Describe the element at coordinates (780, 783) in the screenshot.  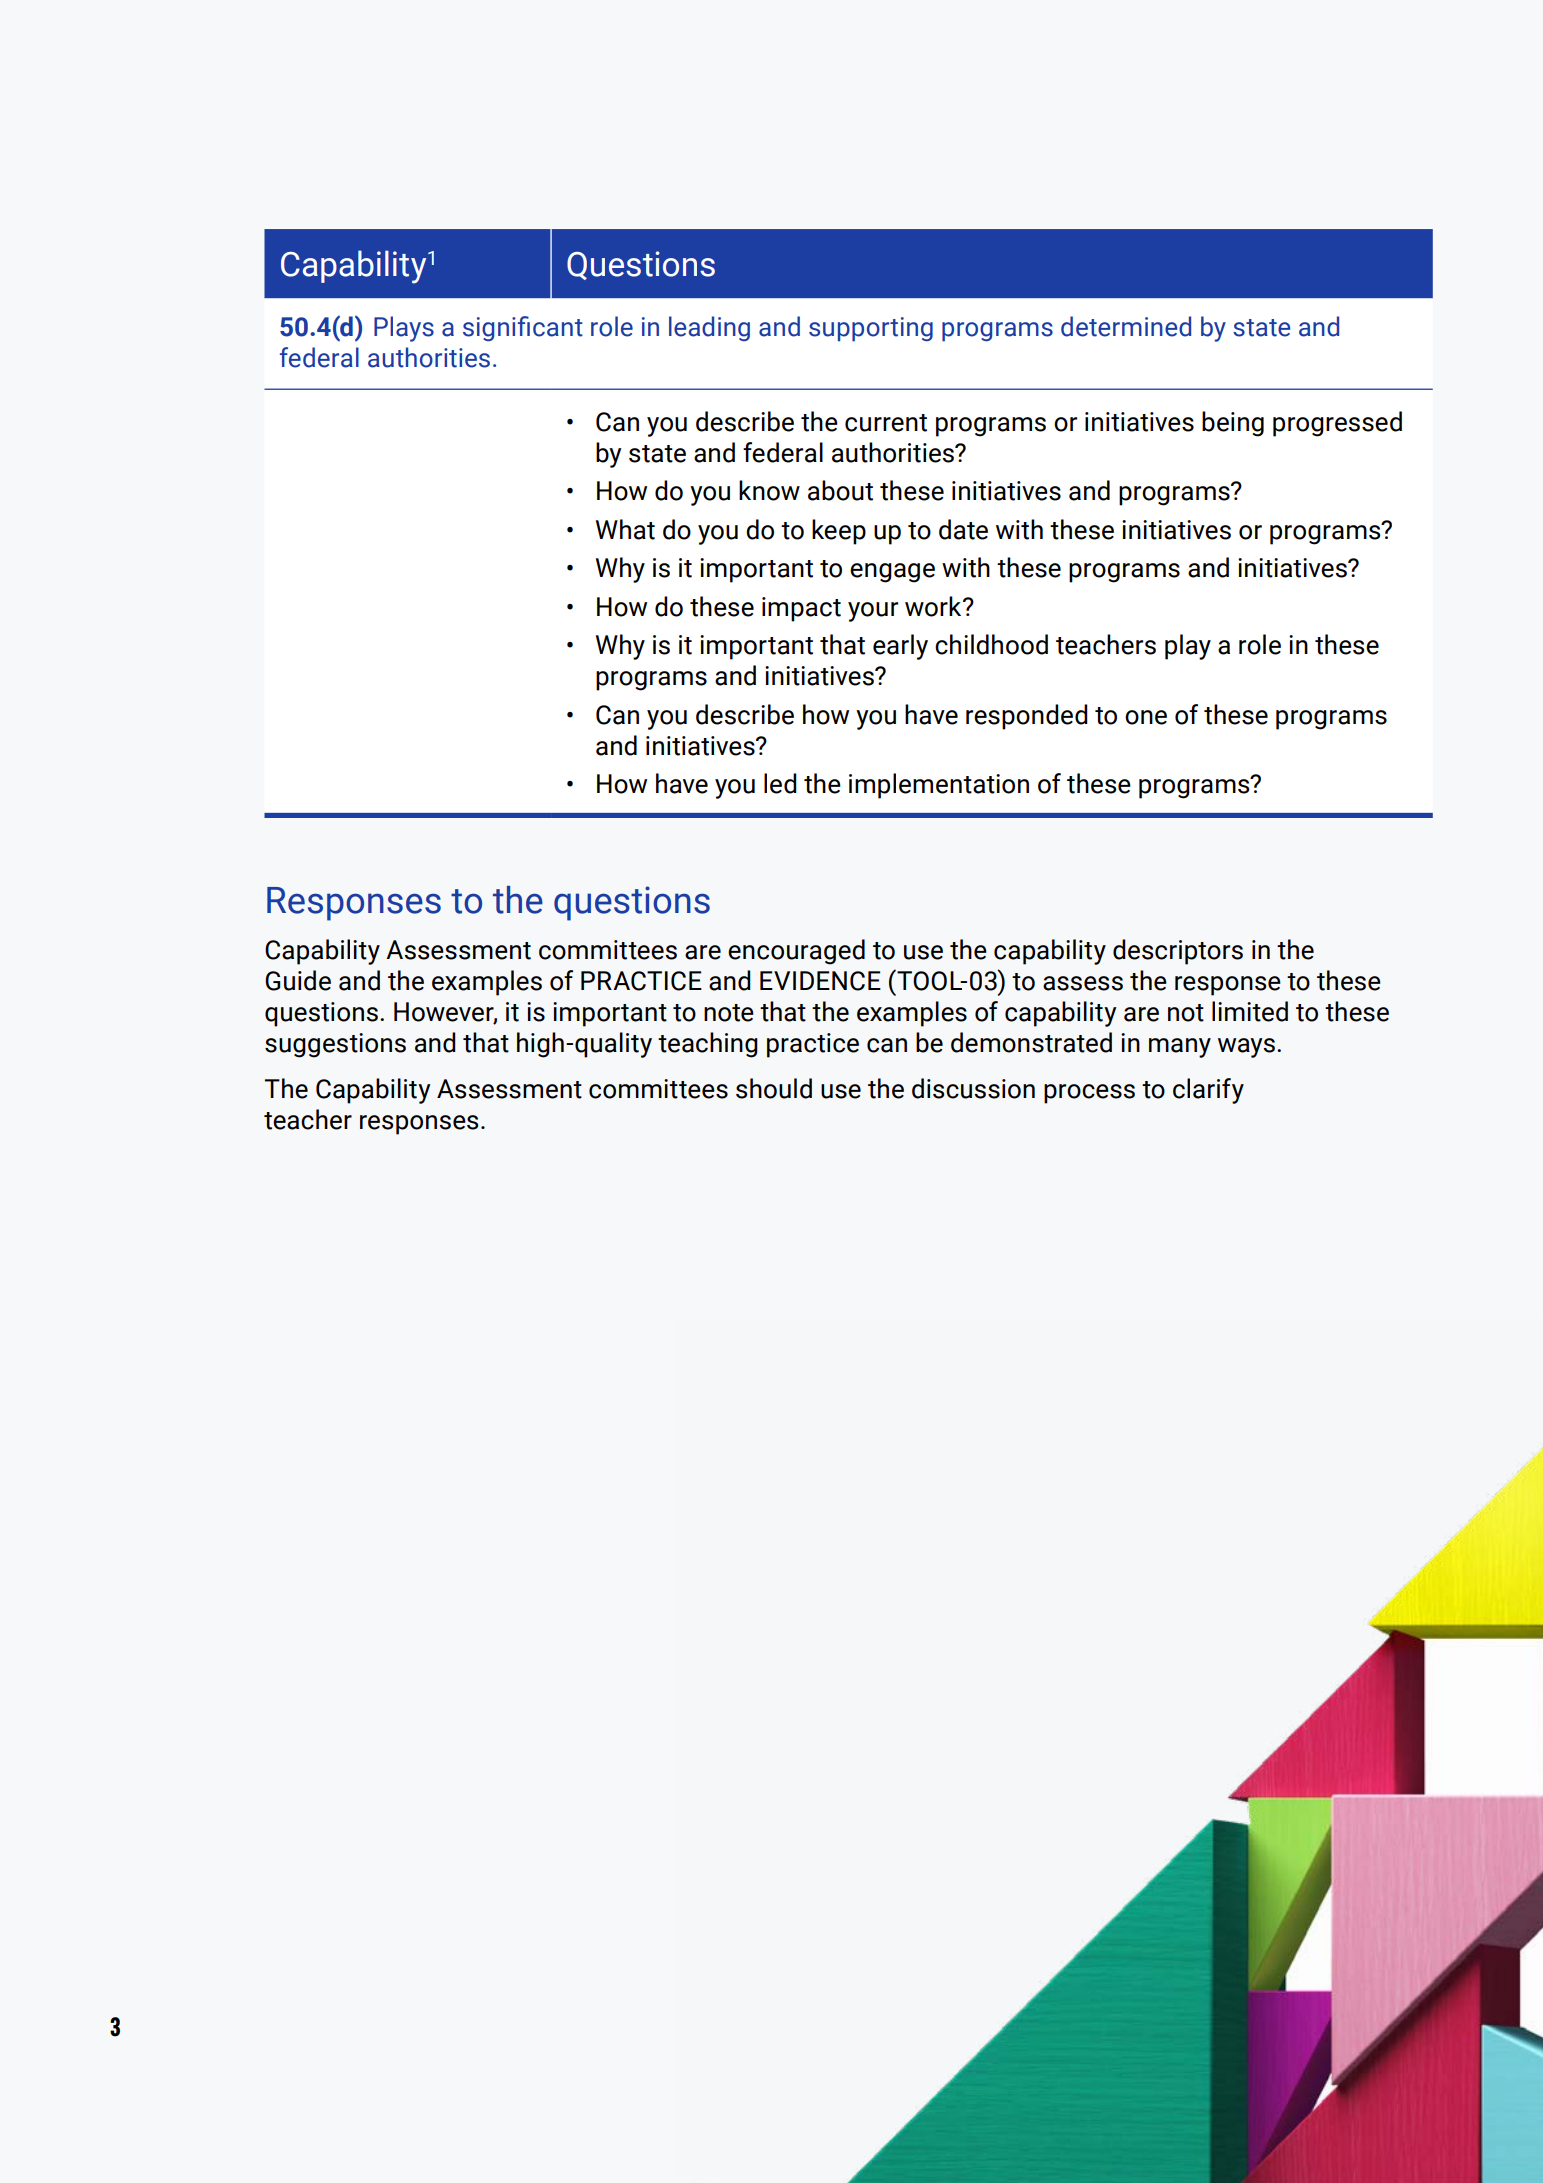
I see `led` at that location.
